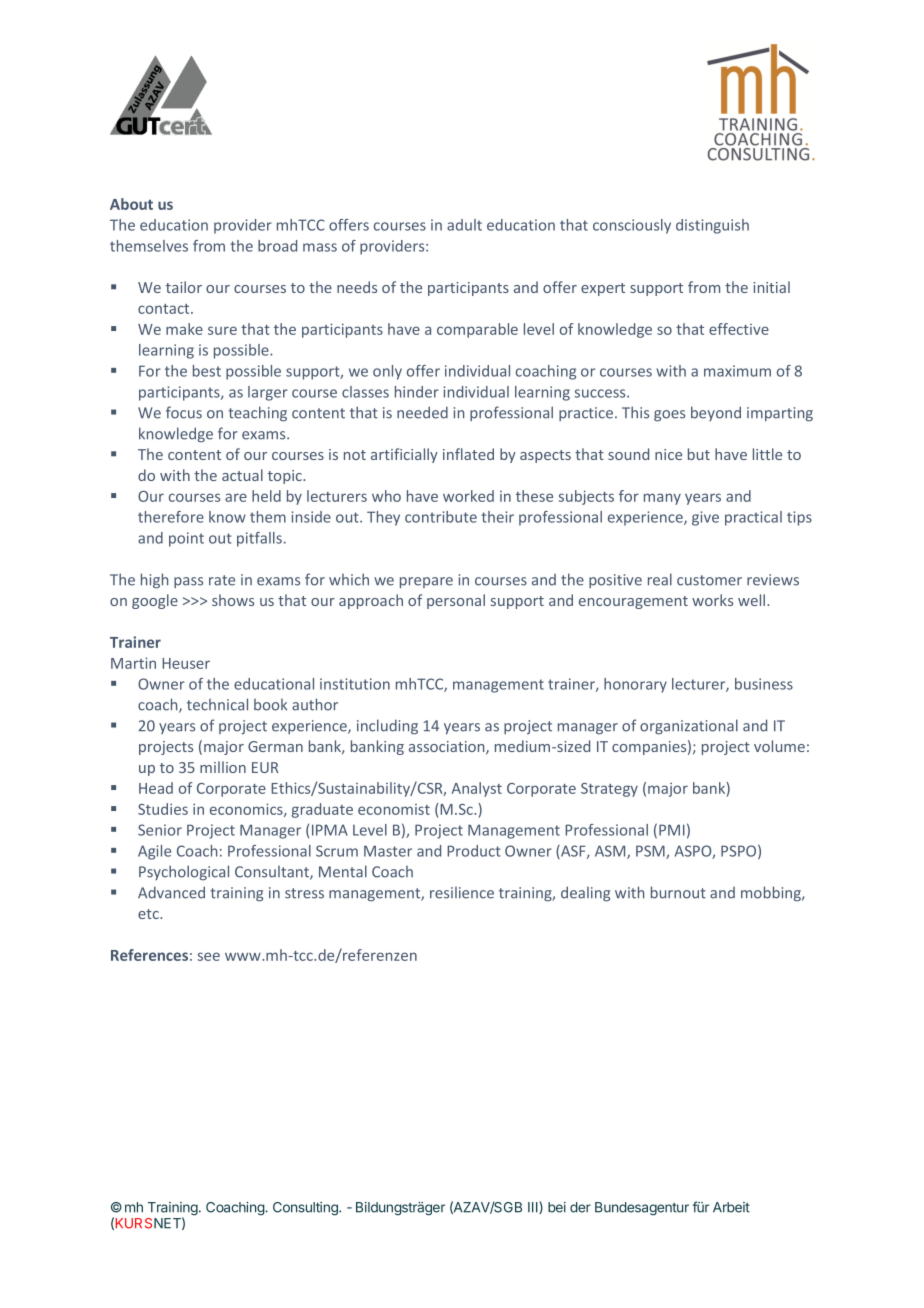 The image size is (924, 1308). I want to click on organizational, so click(689, 727).
